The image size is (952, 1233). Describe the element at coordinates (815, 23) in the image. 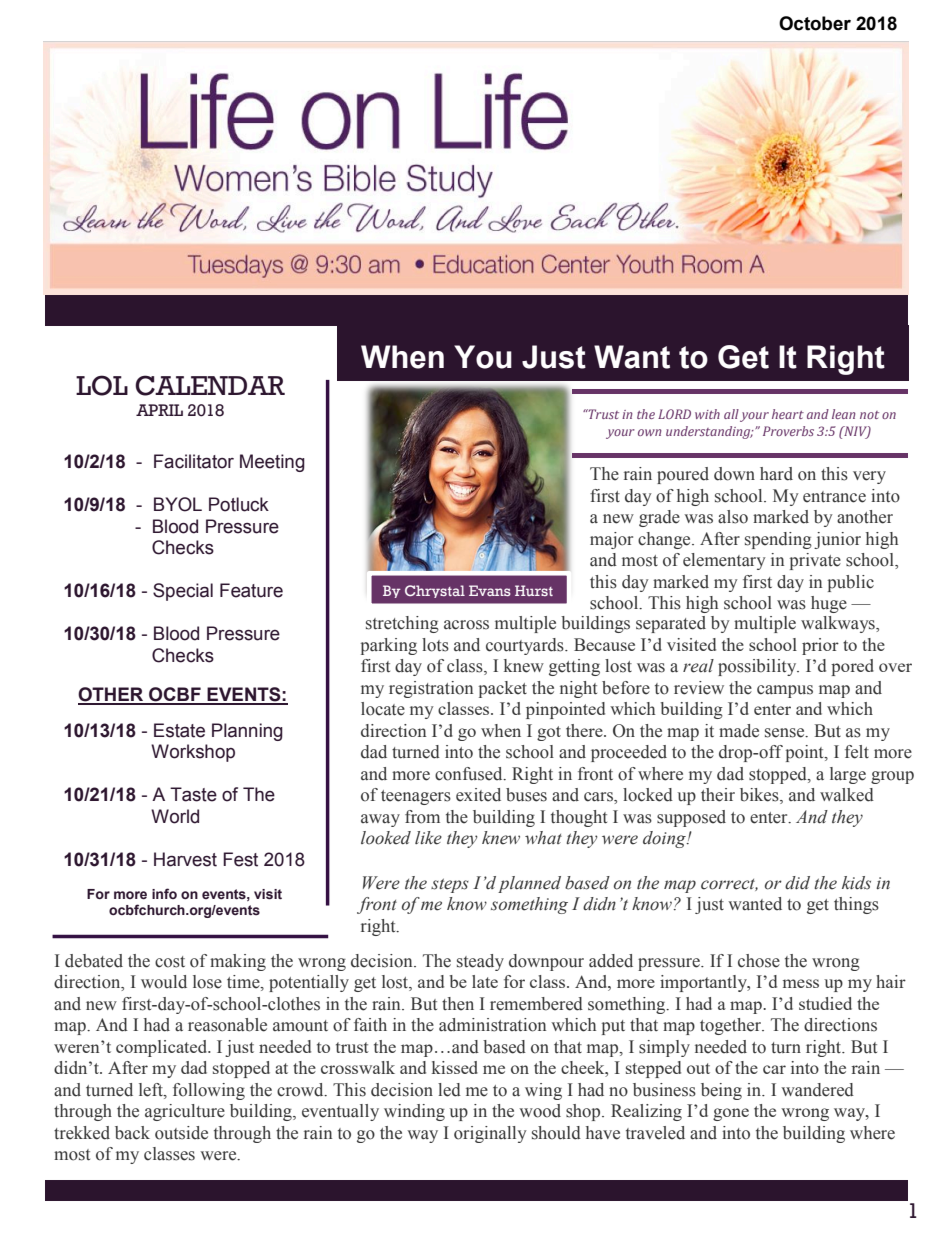

I see `October` at that location.
